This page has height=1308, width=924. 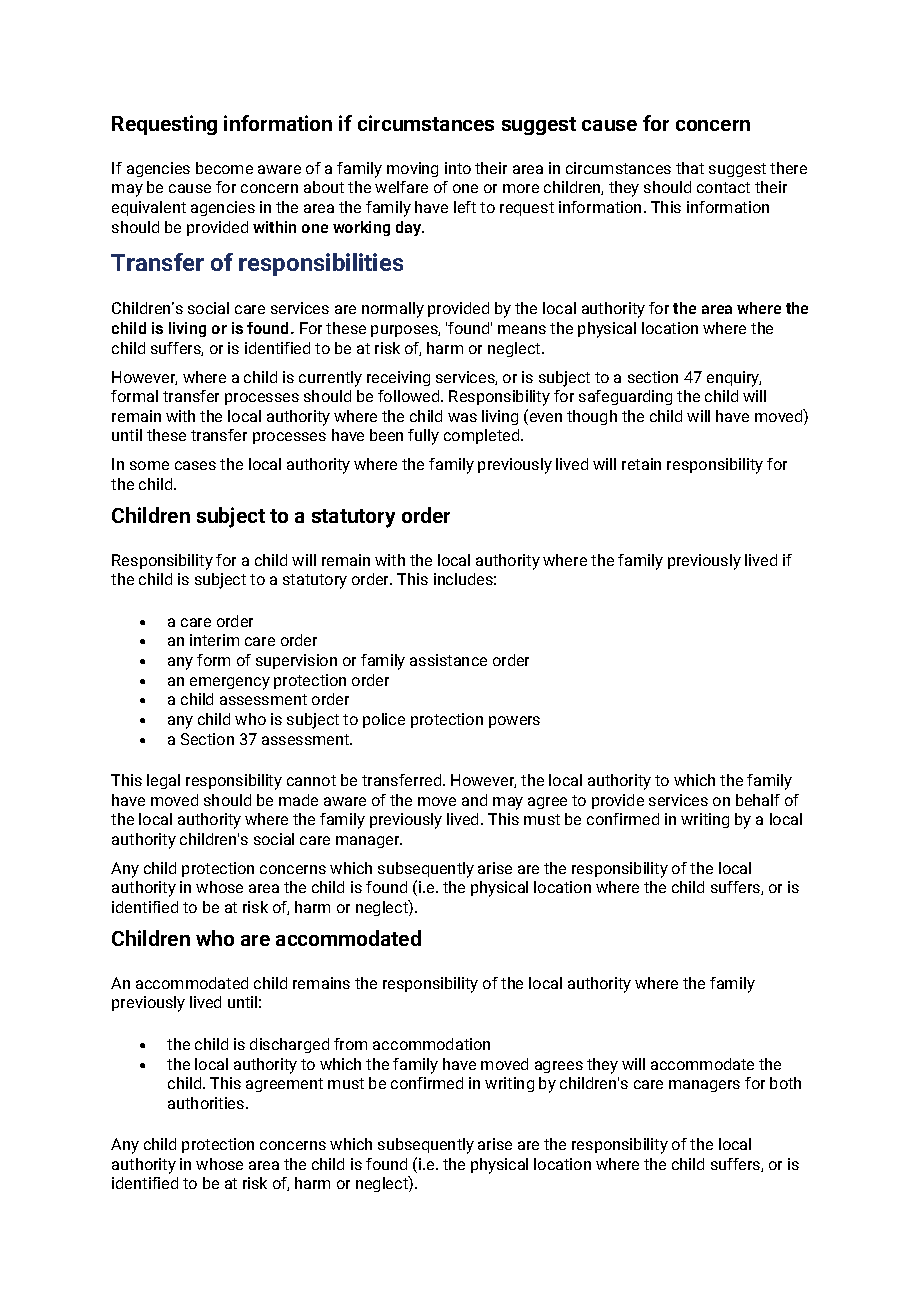 I want to click on powers, so click(x=514, y=722).
